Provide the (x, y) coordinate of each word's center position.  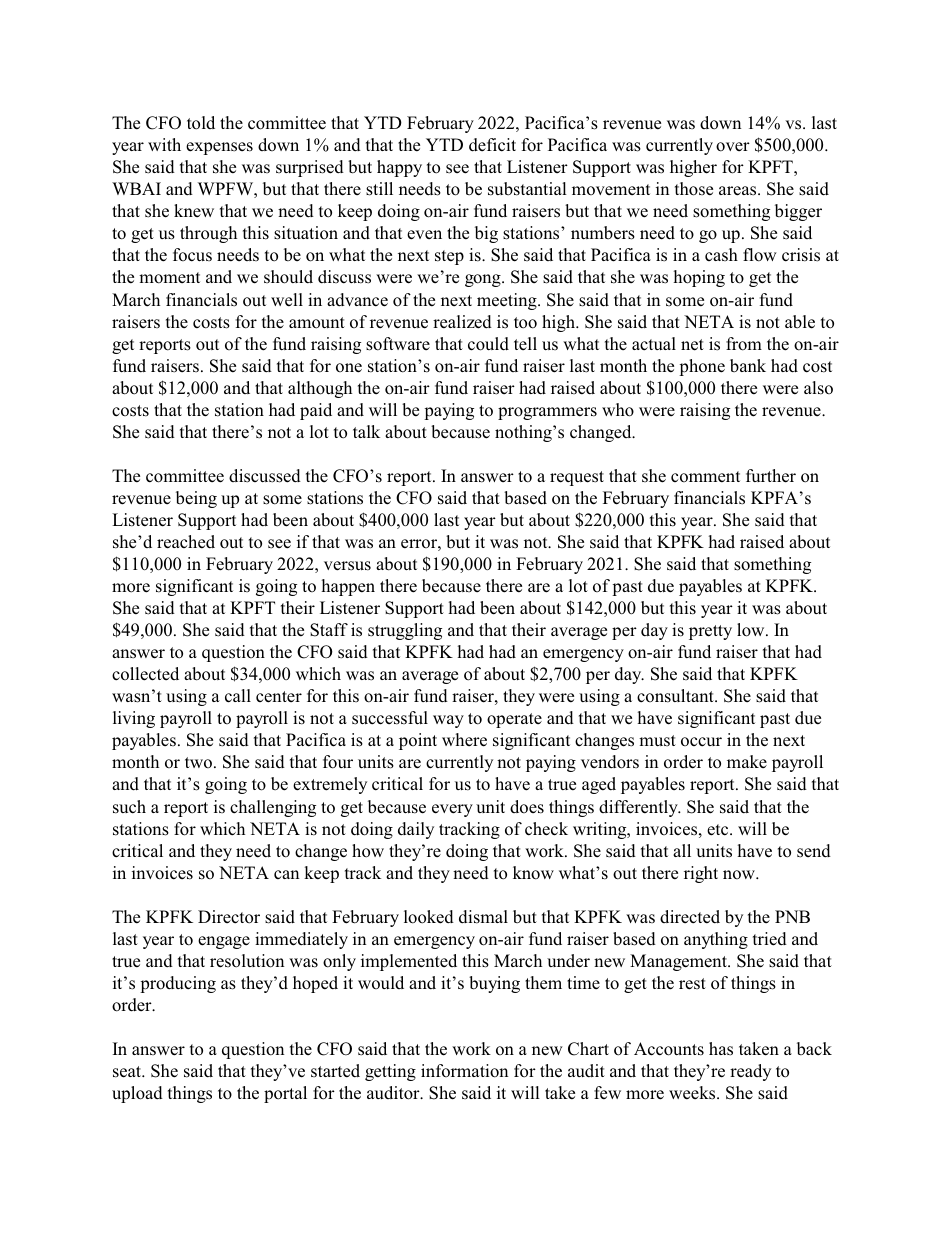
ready (750, 1072)
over (733, 147)
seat (128, 1072)
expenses (219, 148)
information (464, 1071)
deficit (492, 145)
